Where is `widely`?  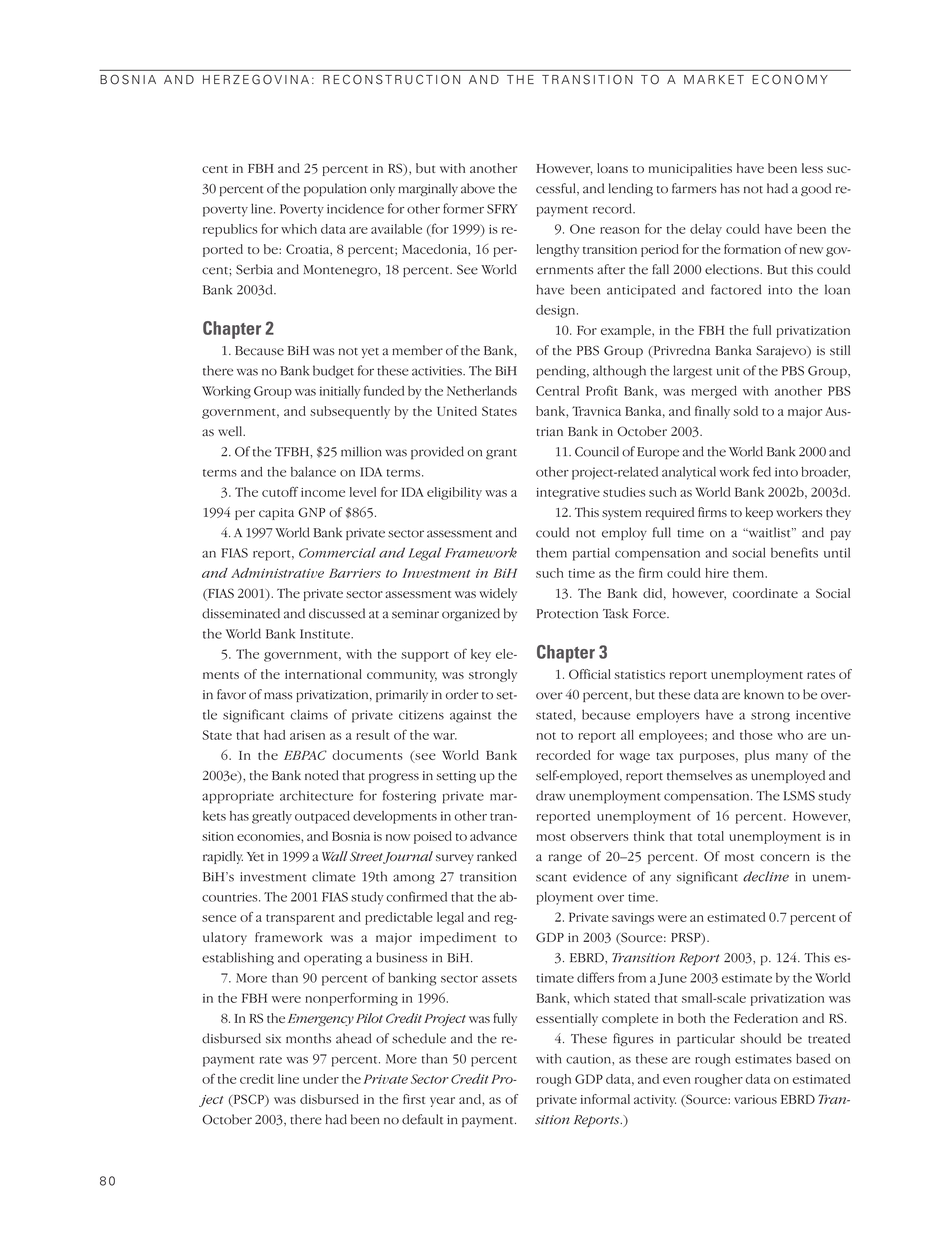
widely is located at coordinates (498, 594).
